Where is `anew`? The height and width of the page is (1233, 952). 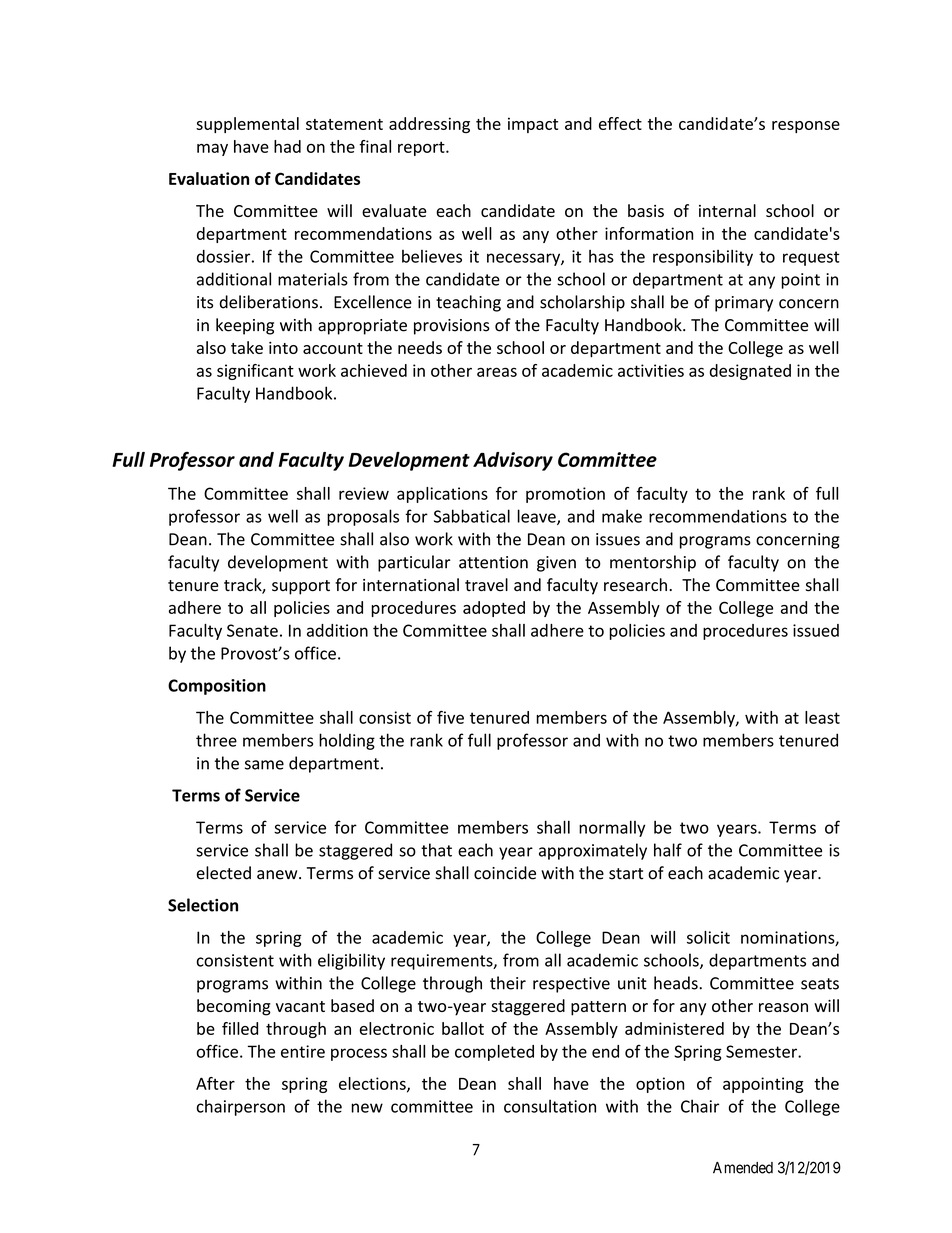
anew is located at coordinates (278, 875).
